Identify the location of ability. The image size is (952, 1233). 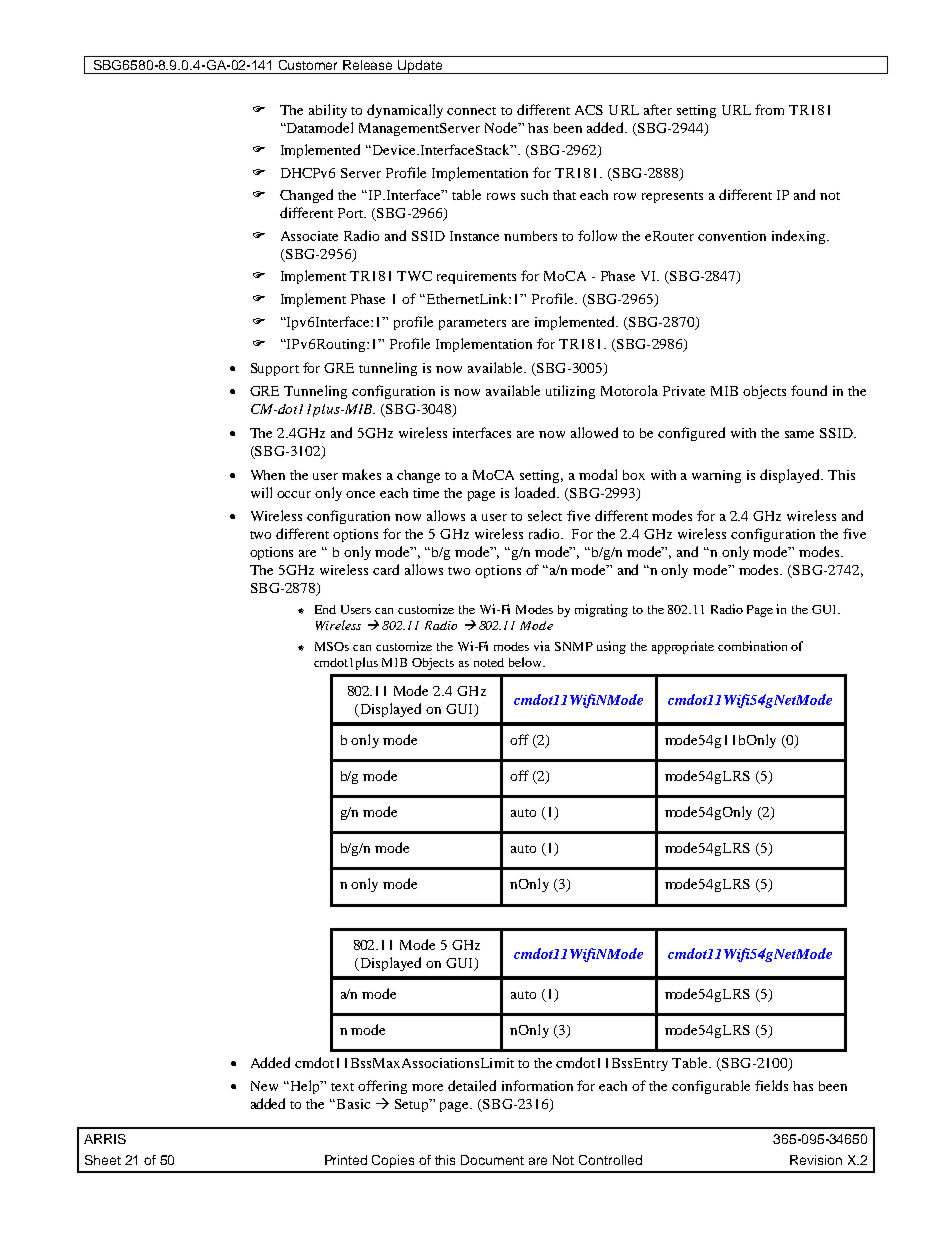
(328, 111).
